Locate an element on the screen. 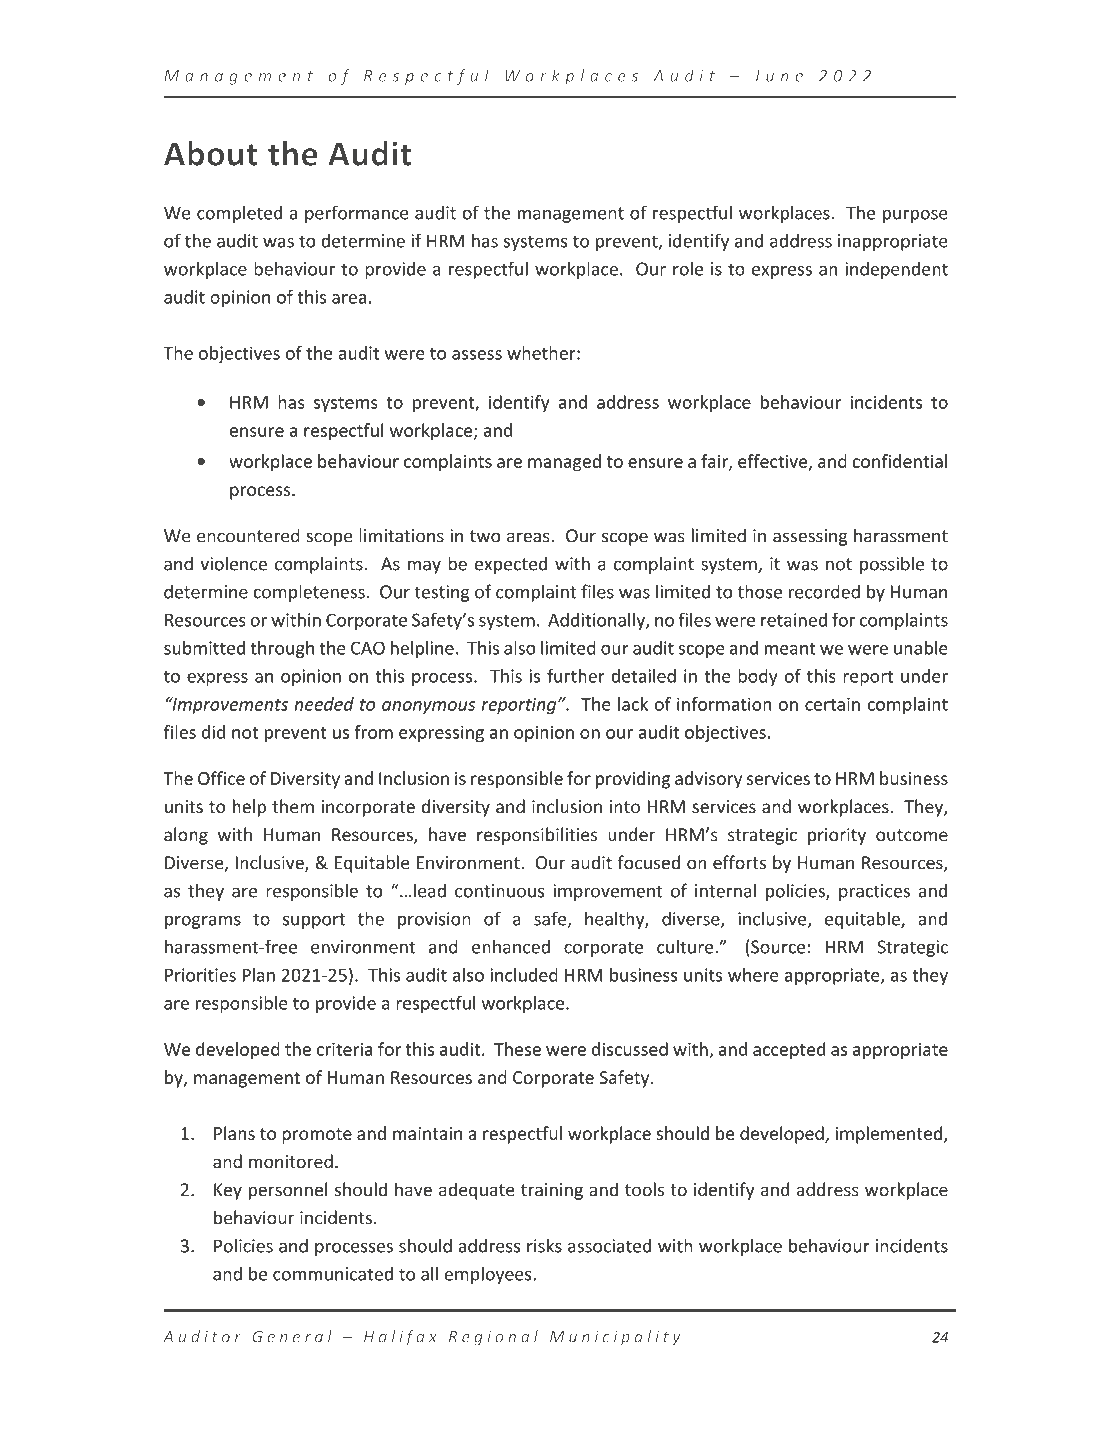 This screenshot has width=1112, height=1440. role is located at coordinates (688, 268).
